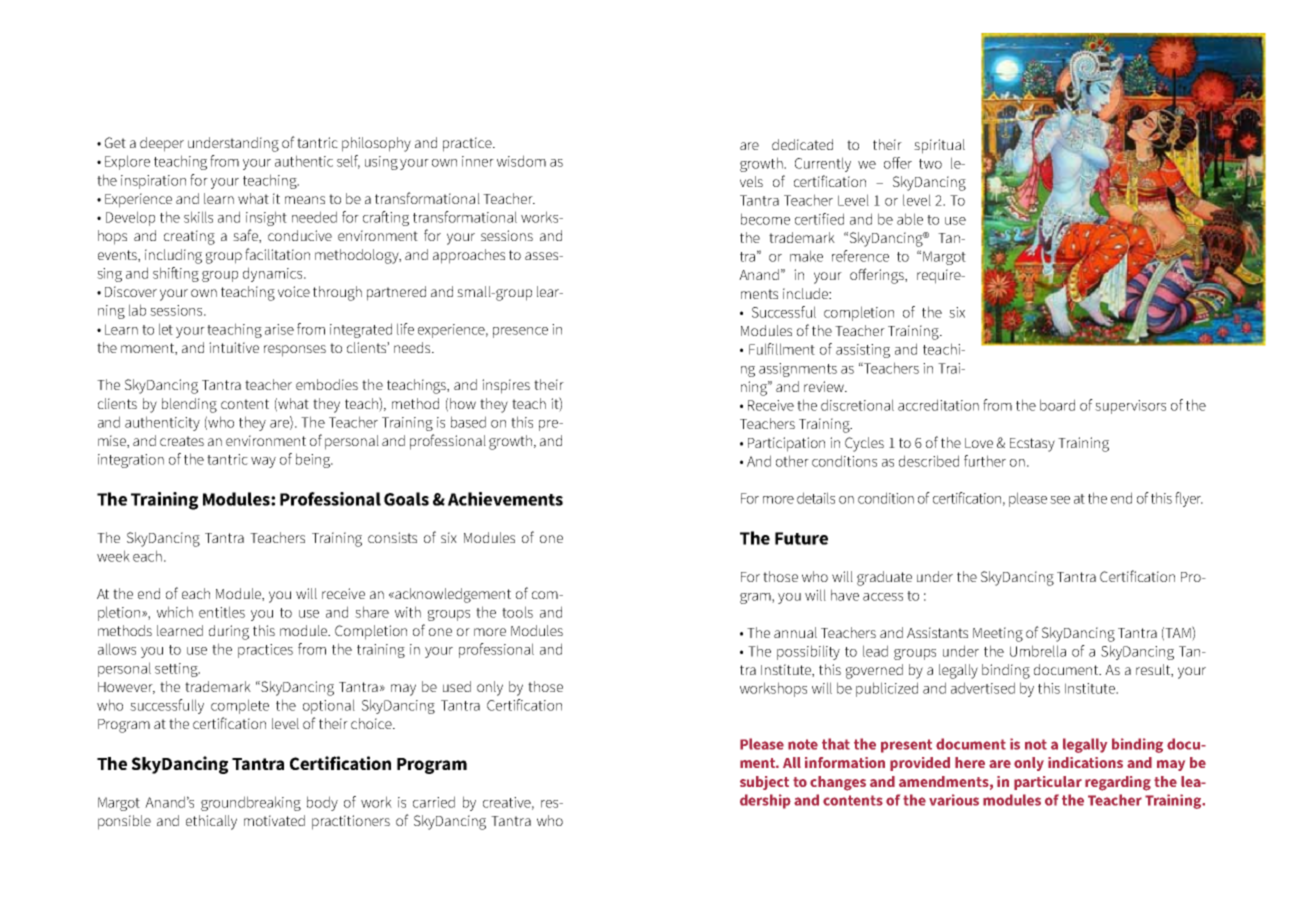  Describe the element at coordinates (517, 612) in the page. I see `tools` at that location.
